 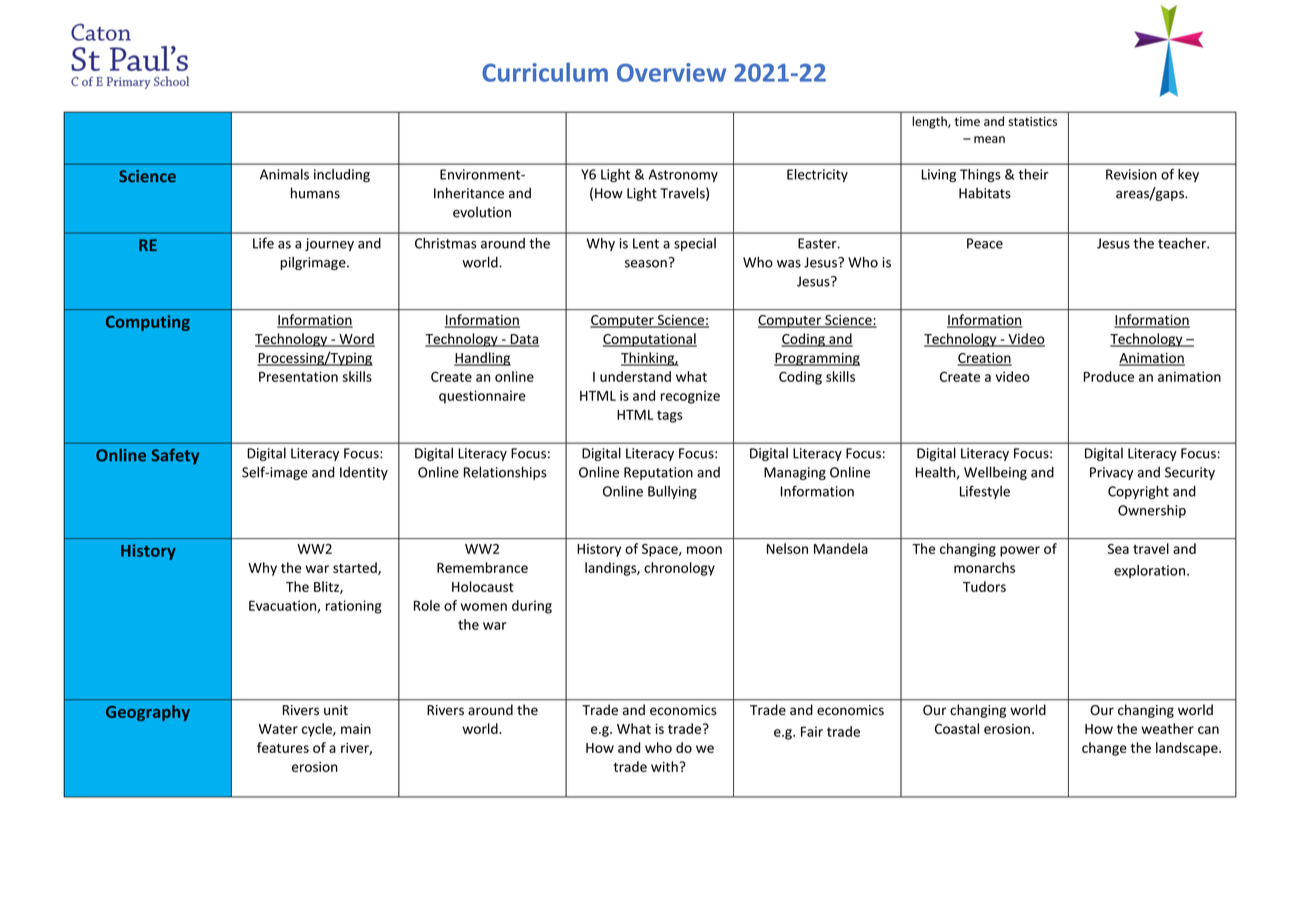 I want to click on Creation, so click(x=985, y=359).
